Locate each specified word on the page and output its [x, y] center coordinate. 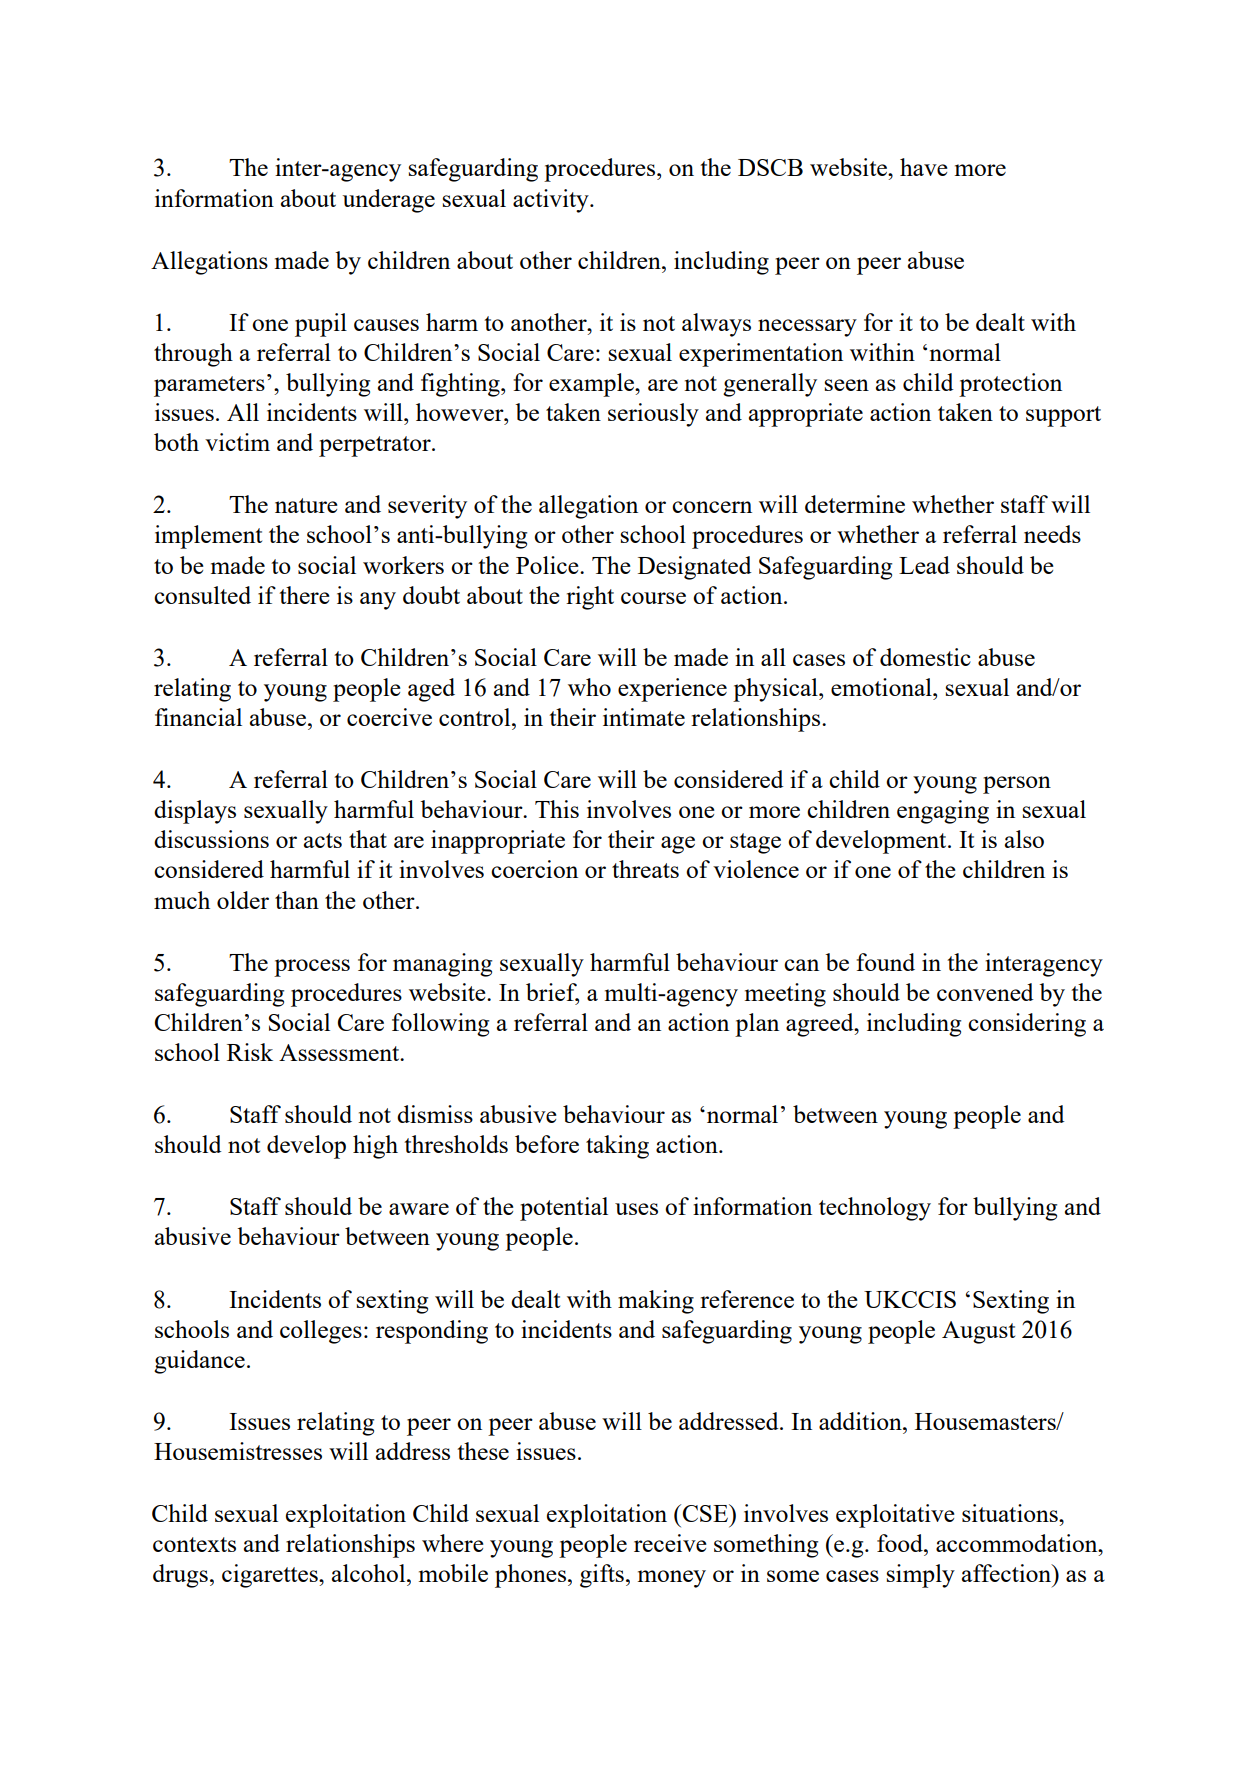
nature [306, 505]
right [590, 598]
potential [564, 1209]
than [297, 900]
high [375, 1147]
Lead [924, 565]
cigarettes [271, 1576]
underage [389, 201]
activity [552, 201]
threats [645, 869]
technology [875, 1209]
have [924, 167]
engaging [943, 812]
